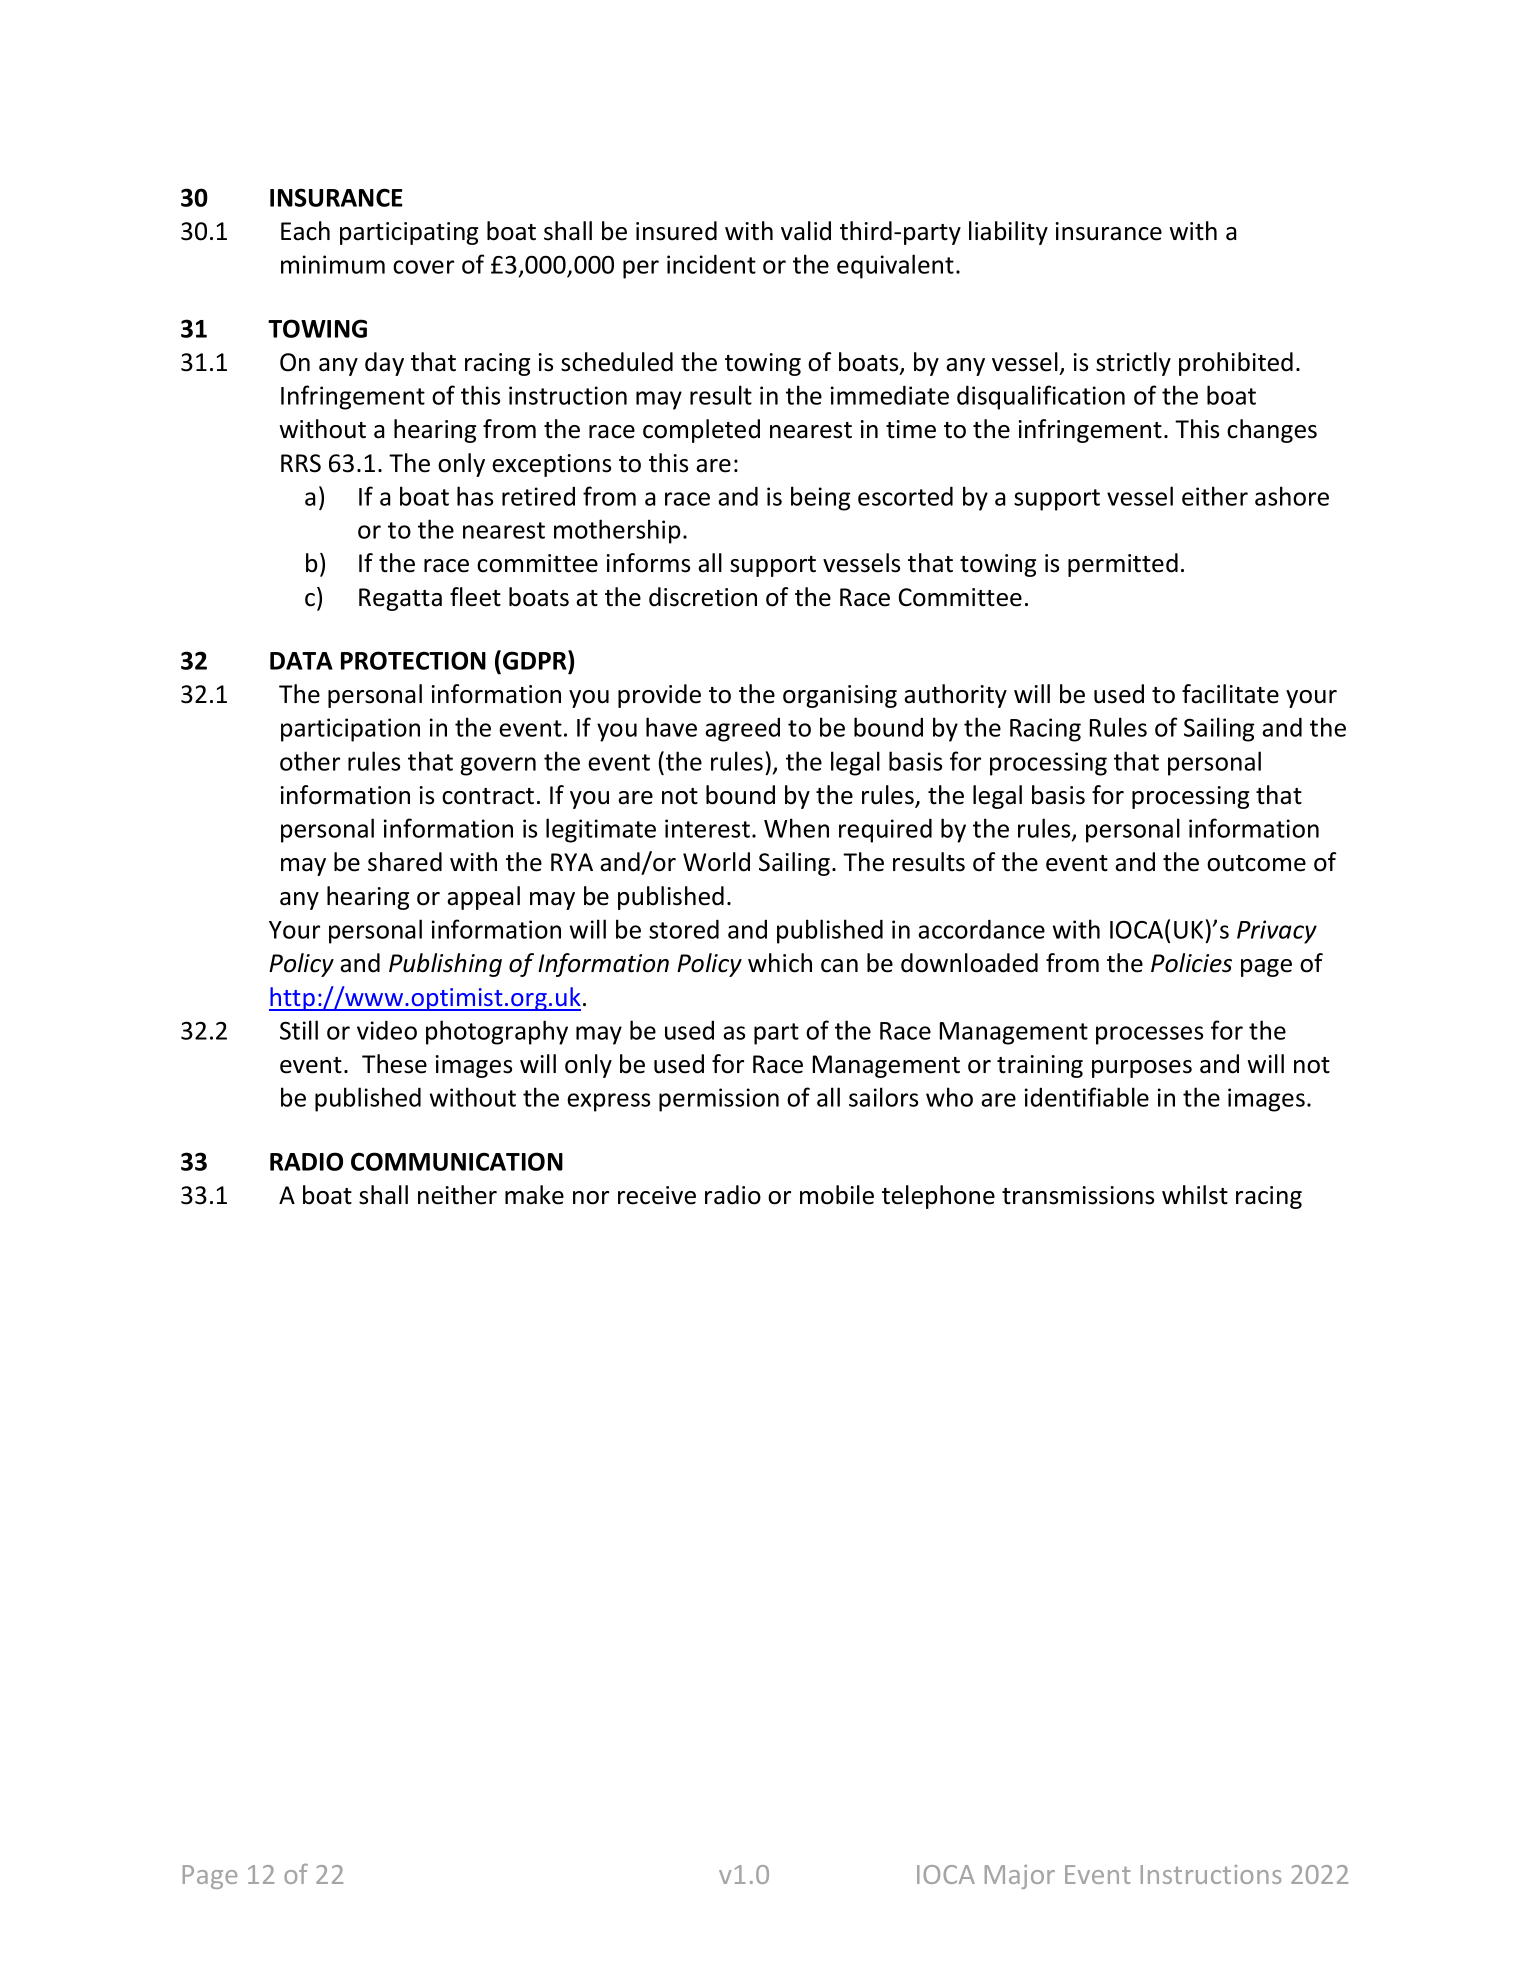 This image has width=1531, height=1982. I want to click on make, so click(534, 1195).
